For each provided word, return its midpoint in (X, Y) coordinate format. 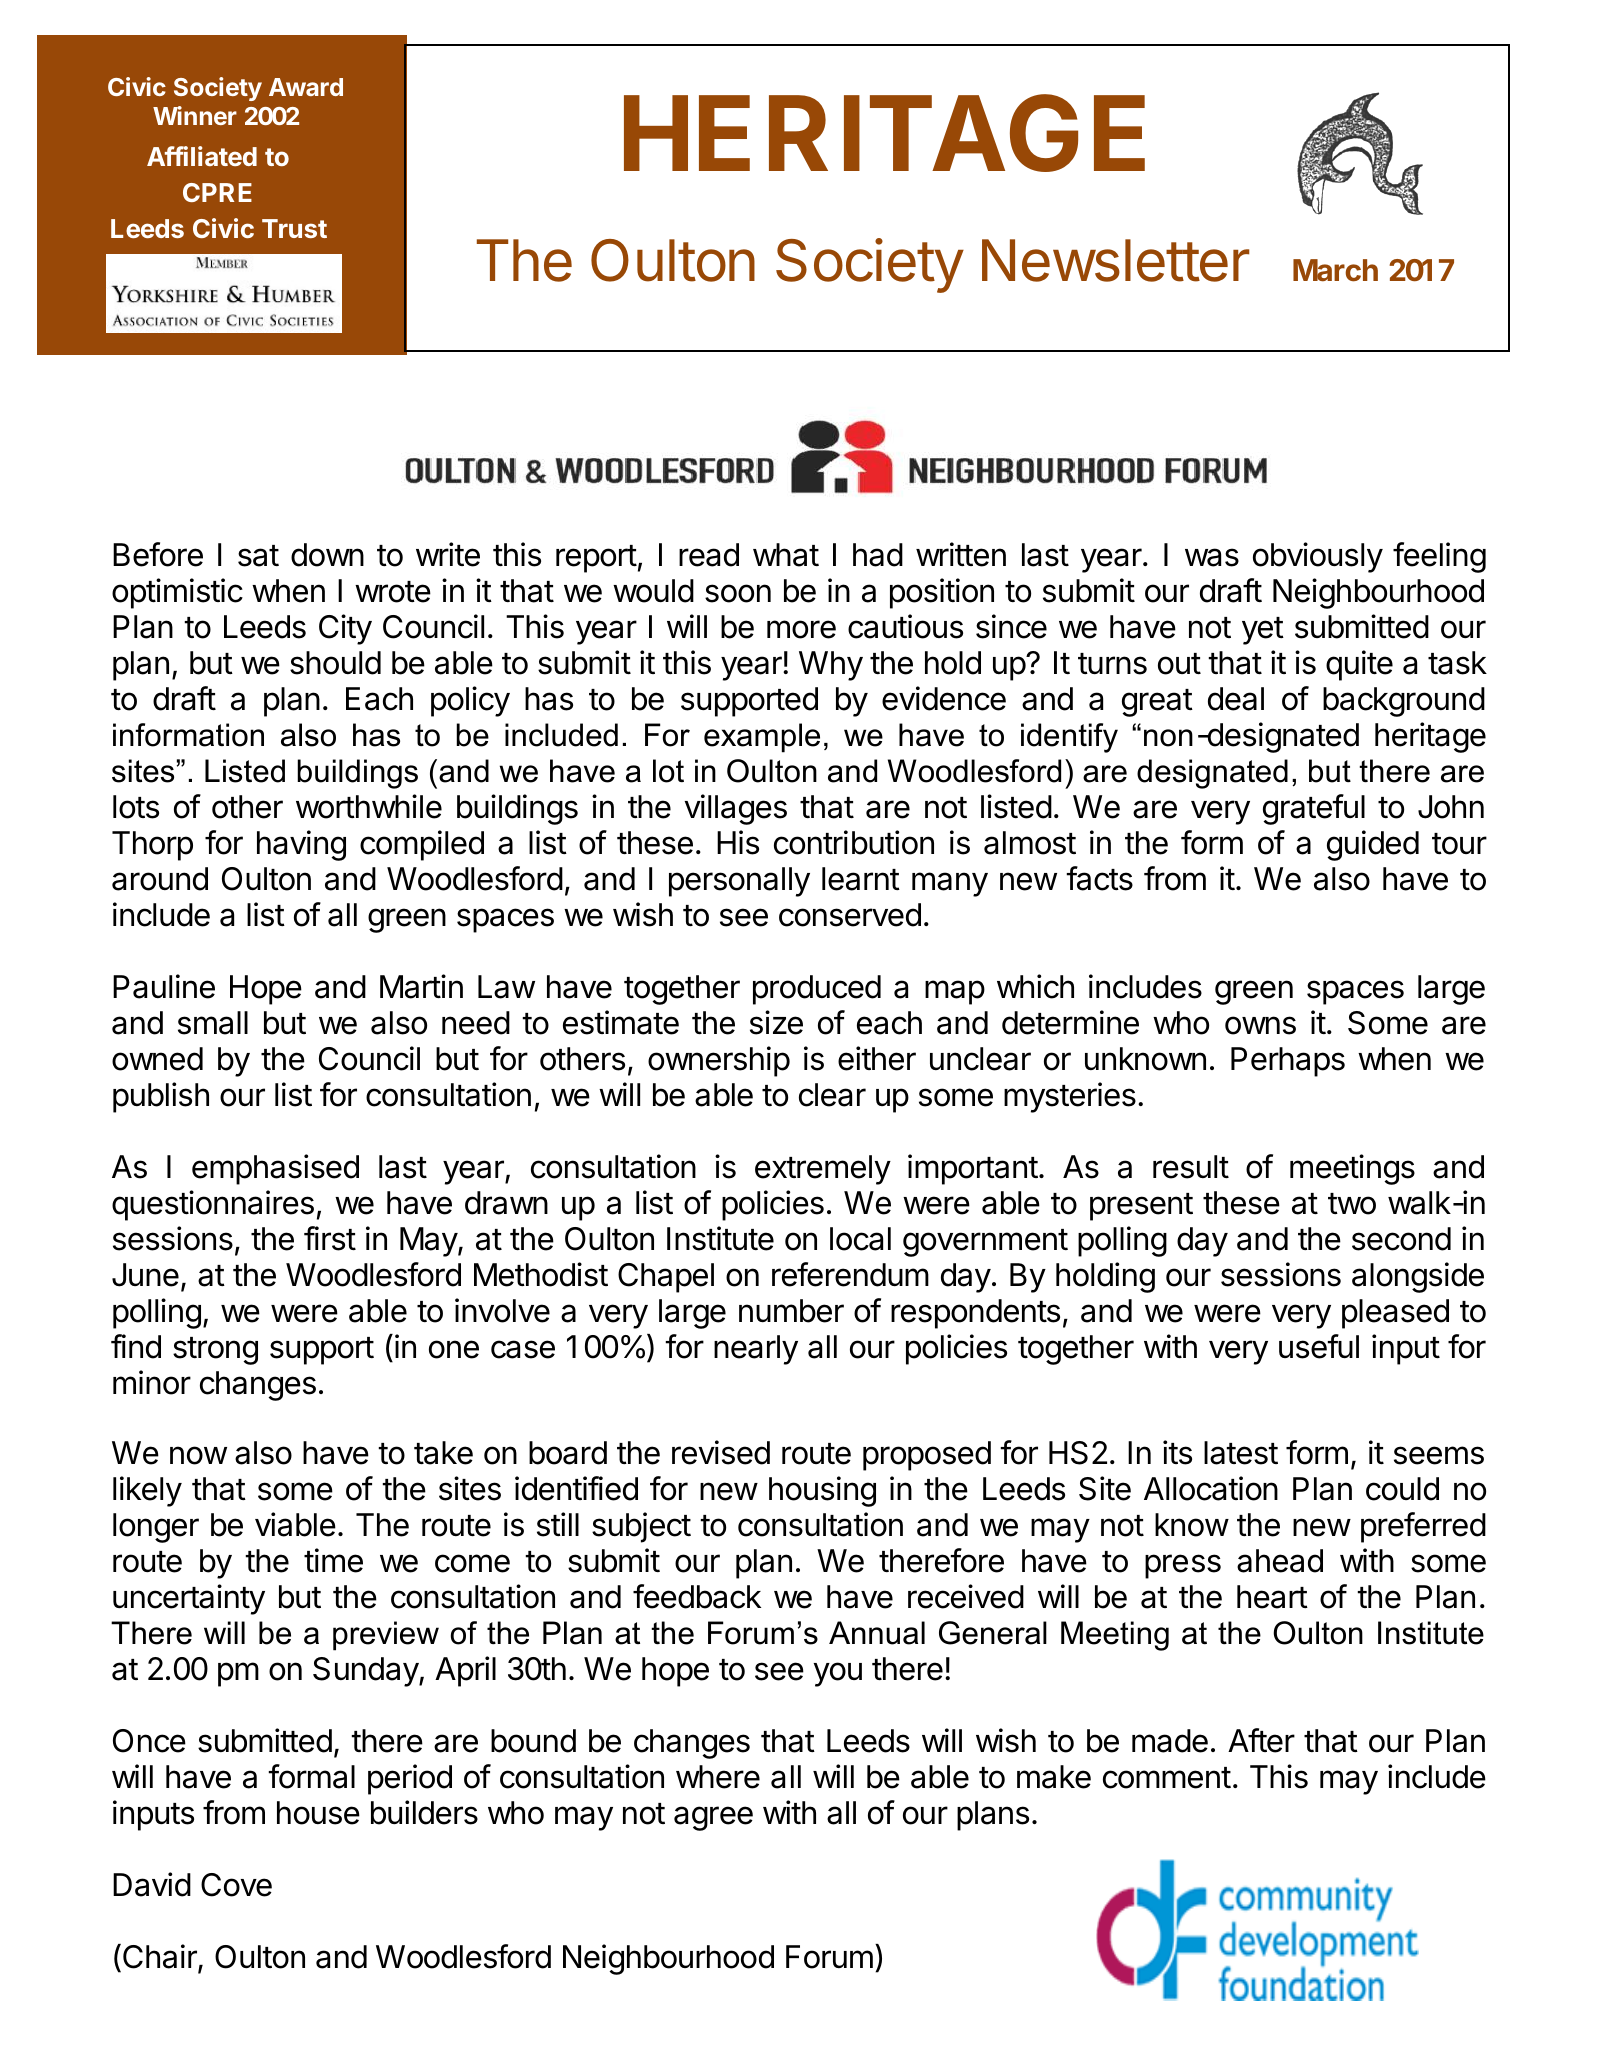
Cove (236, 1885)
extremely (823, 1170)
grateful (1314, 809)
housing (822, 1491)
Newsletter (1116, 260)
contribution (854, 842)
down (327, 555)
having (301, 845)
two (1352, 1204)
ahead (1280, 1561)
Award (306, 87)
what (786, 555)
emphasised (275, 1169)
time (333, 1560)
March (1335, 270)
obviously (1318, 557)
